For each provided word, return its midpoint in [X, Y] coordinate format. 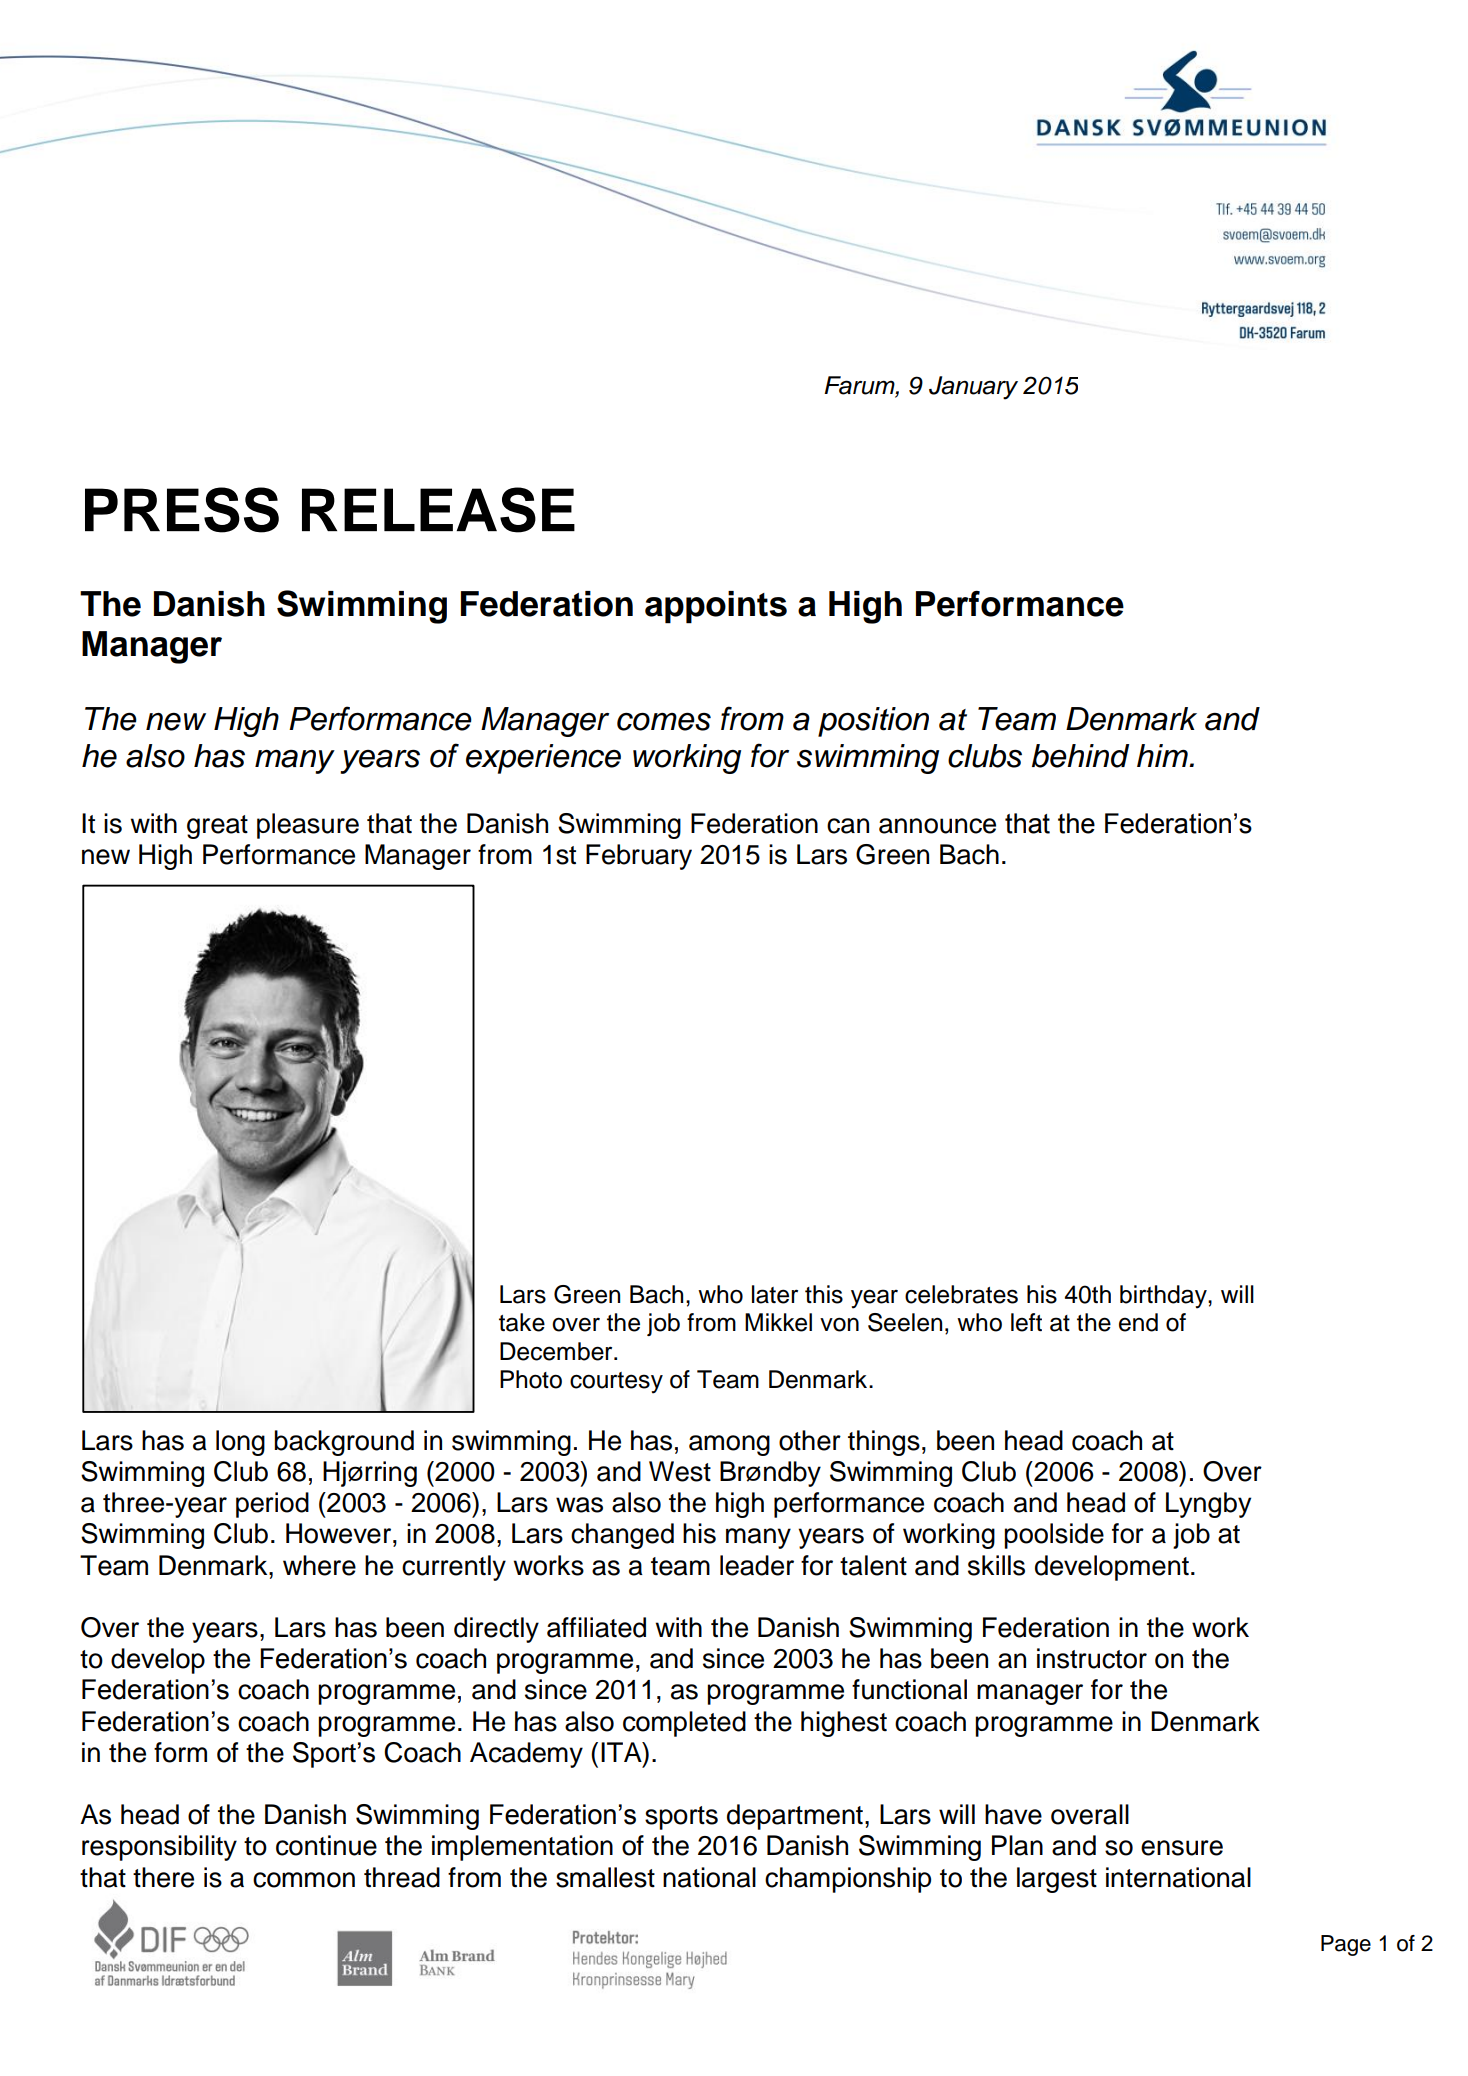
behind [1080, 756]
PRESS [182, 510]
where [319, 1565]
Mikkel [778, 1322]
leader [757, 1565]
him [1163, 755]
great [217, 827]
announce [937, 826]
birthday [1164, 1297]
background [344, 1443]
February [639, 857]
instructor [1092, 1658]
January [973, 388]
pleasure [308, 826]
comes [664, 721]
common [304, 1880]
